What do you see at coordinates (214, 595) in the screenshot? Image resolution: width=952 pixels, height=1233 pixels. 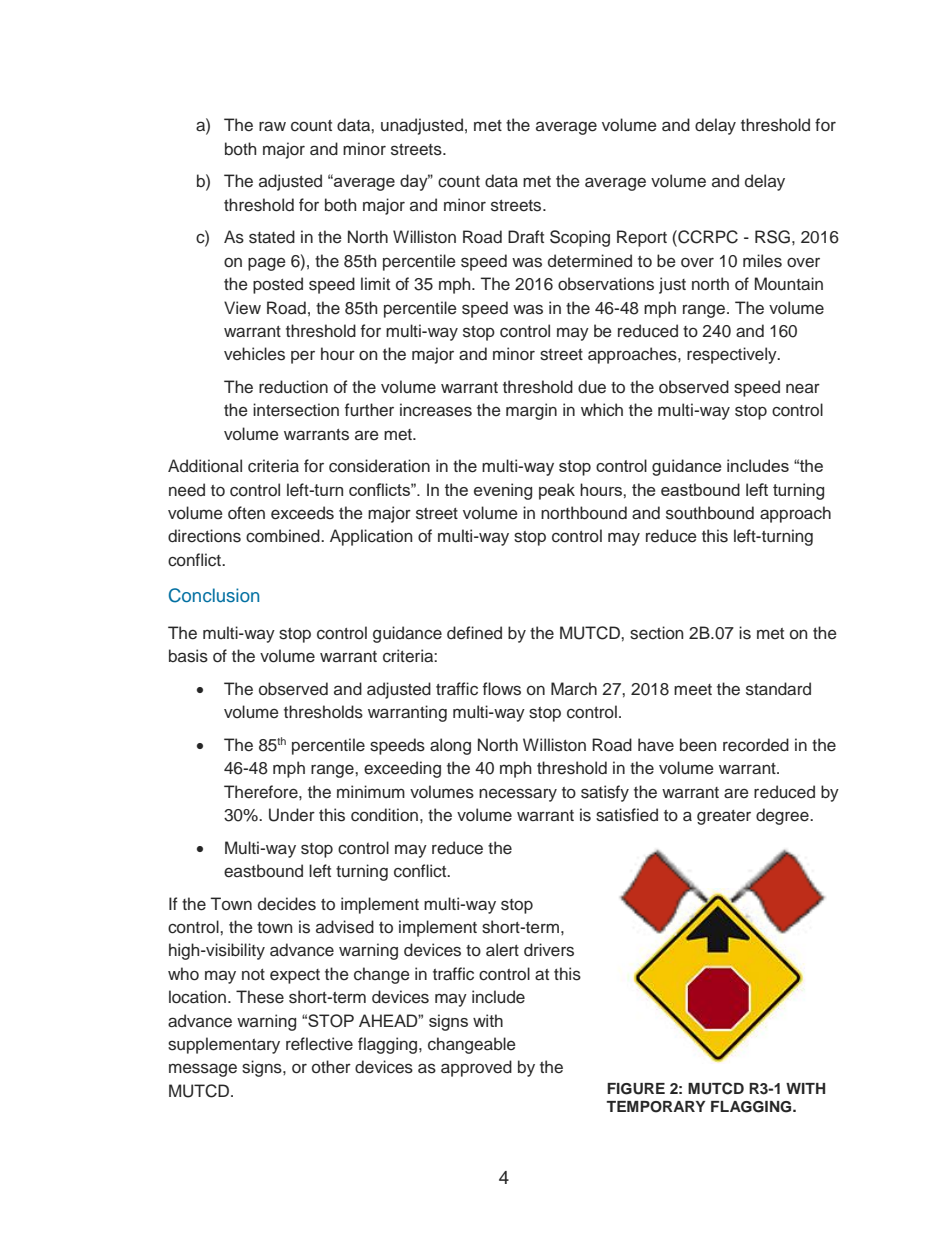 I see `Conclusion` at bounding box center [214, 595].
